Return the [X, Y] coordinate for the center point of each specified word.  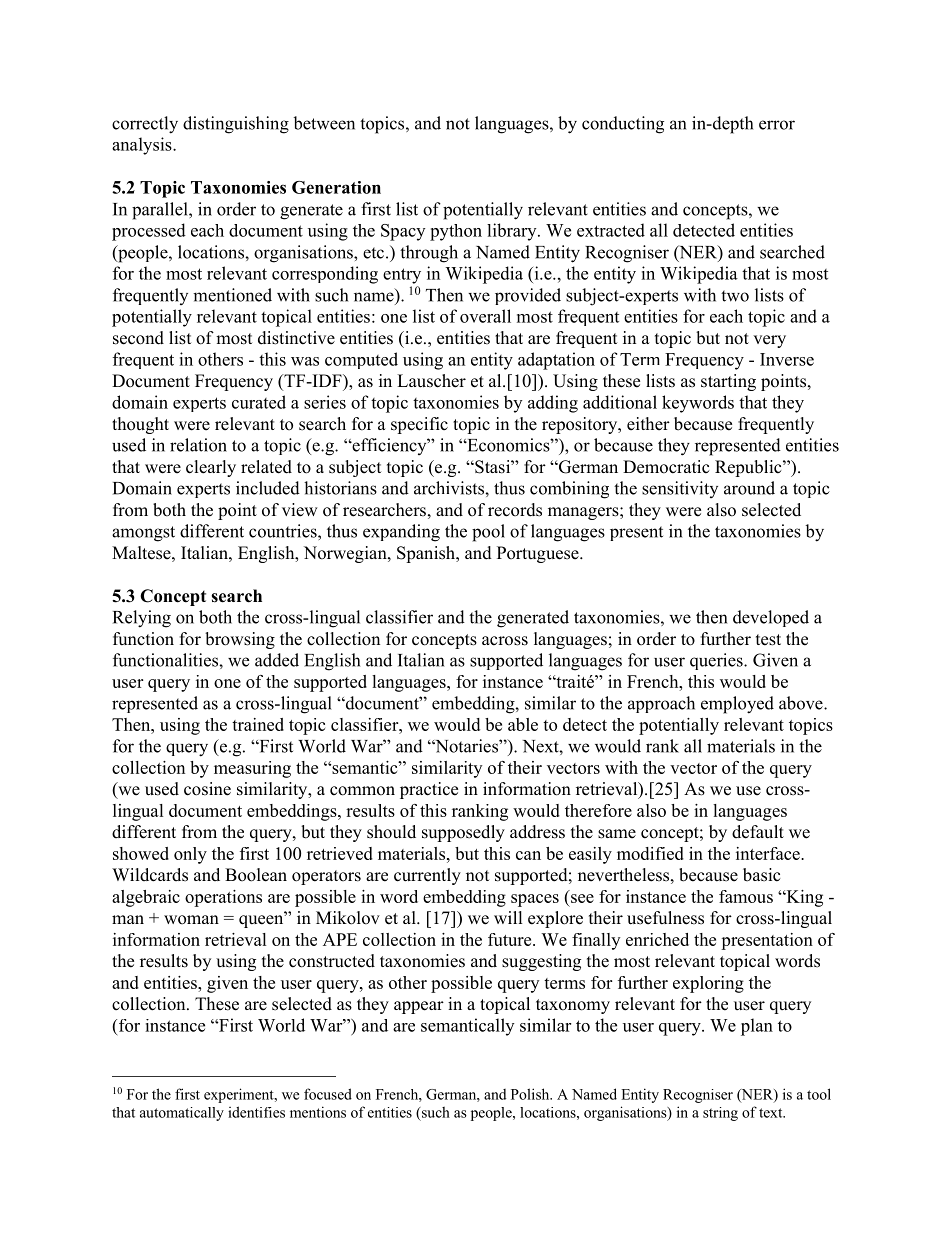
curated [259, 402]
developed [771, 618]
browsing [240, 640]
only [190, 855]
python [456, 232]
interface [769, 853]
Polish [531, 1094]
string [720, 1114]
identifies [256, 1112]
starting [728, 382]
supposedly [463, 833]
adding [553, 404]
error [777, 125]
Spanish [427, 554]
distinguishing [236, 125]
